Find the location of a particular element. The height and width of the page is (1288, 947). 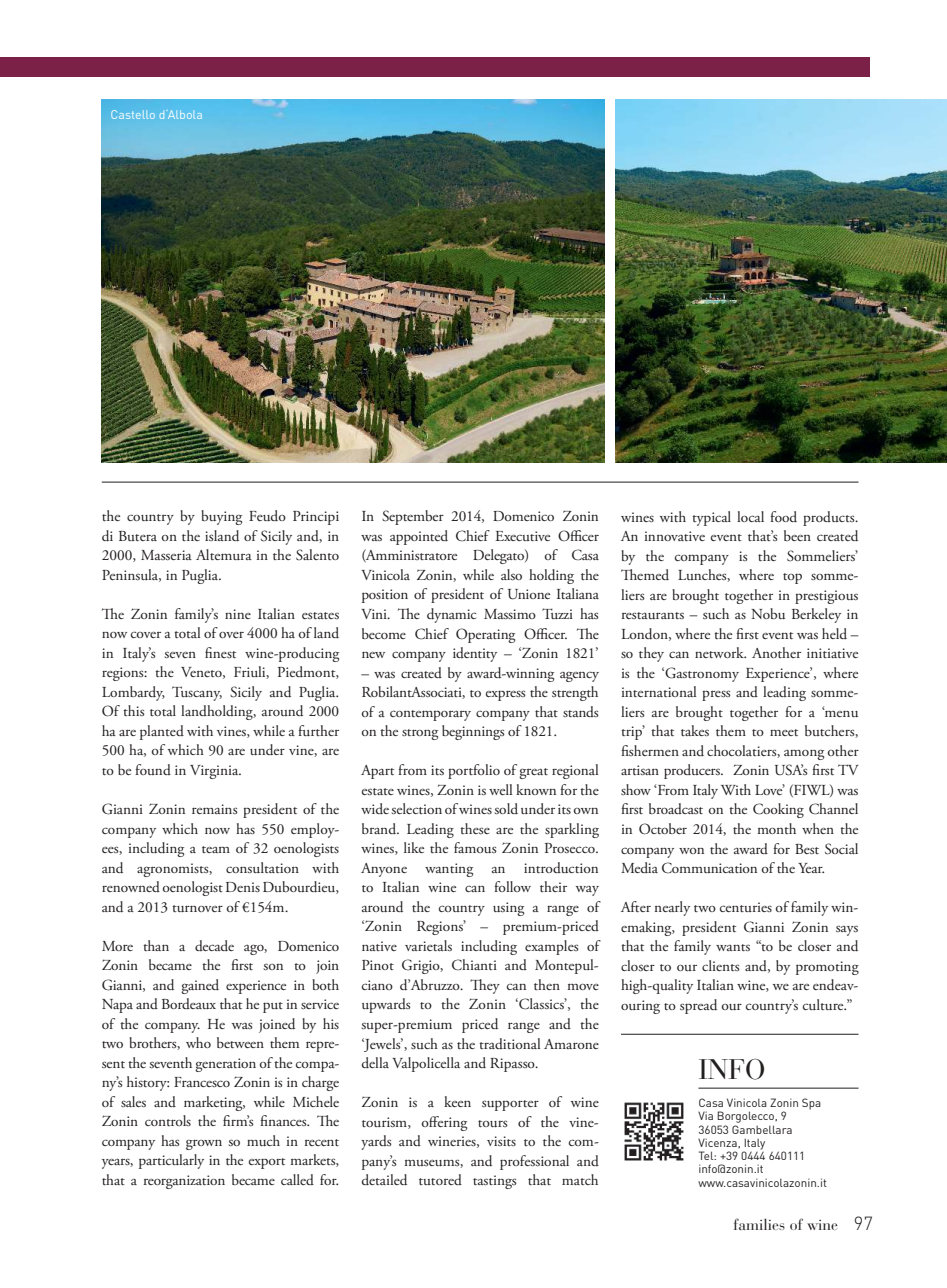

identity is located at coordinates (475, 654).
